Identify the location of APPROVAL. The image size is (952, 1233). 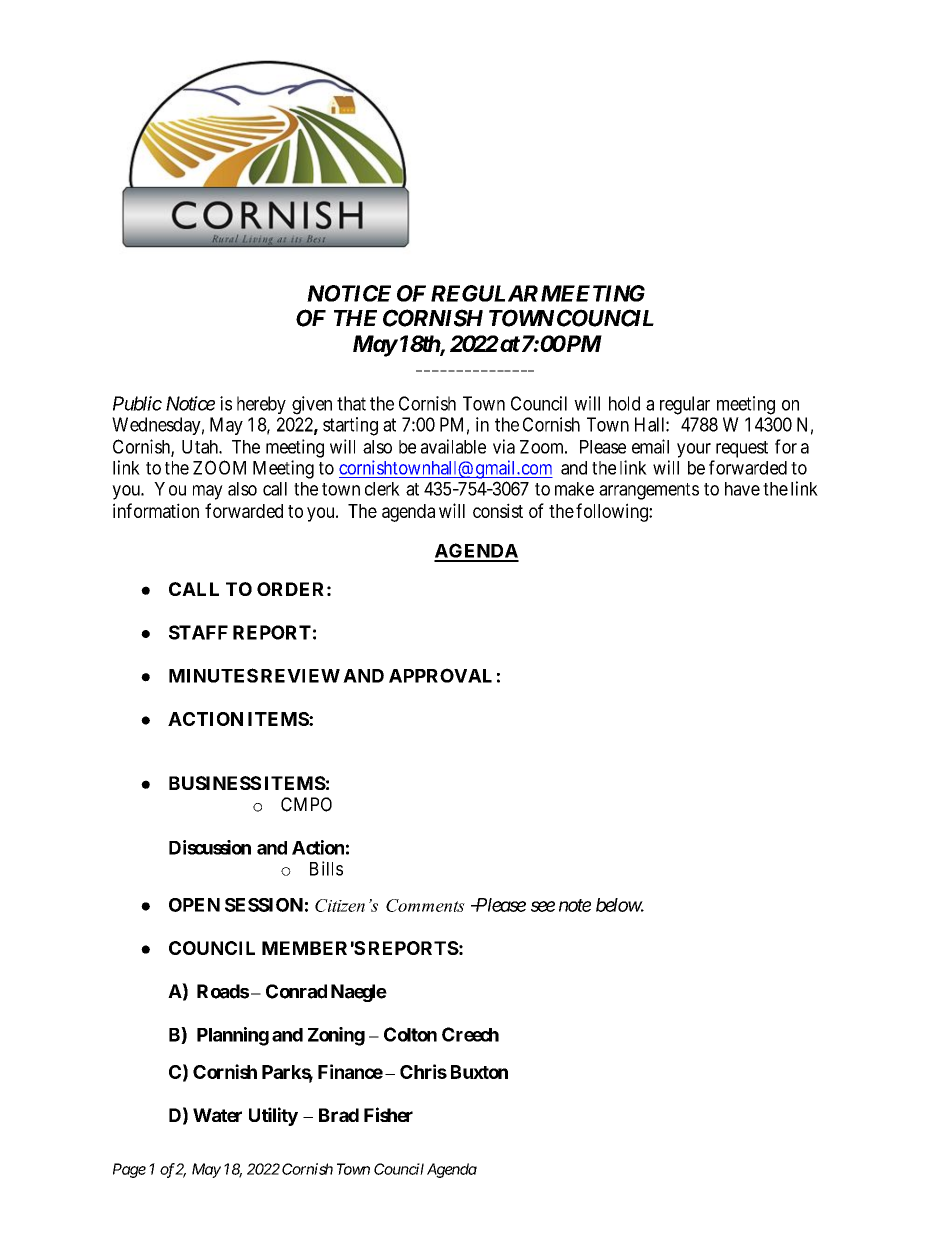
(440, 675).
